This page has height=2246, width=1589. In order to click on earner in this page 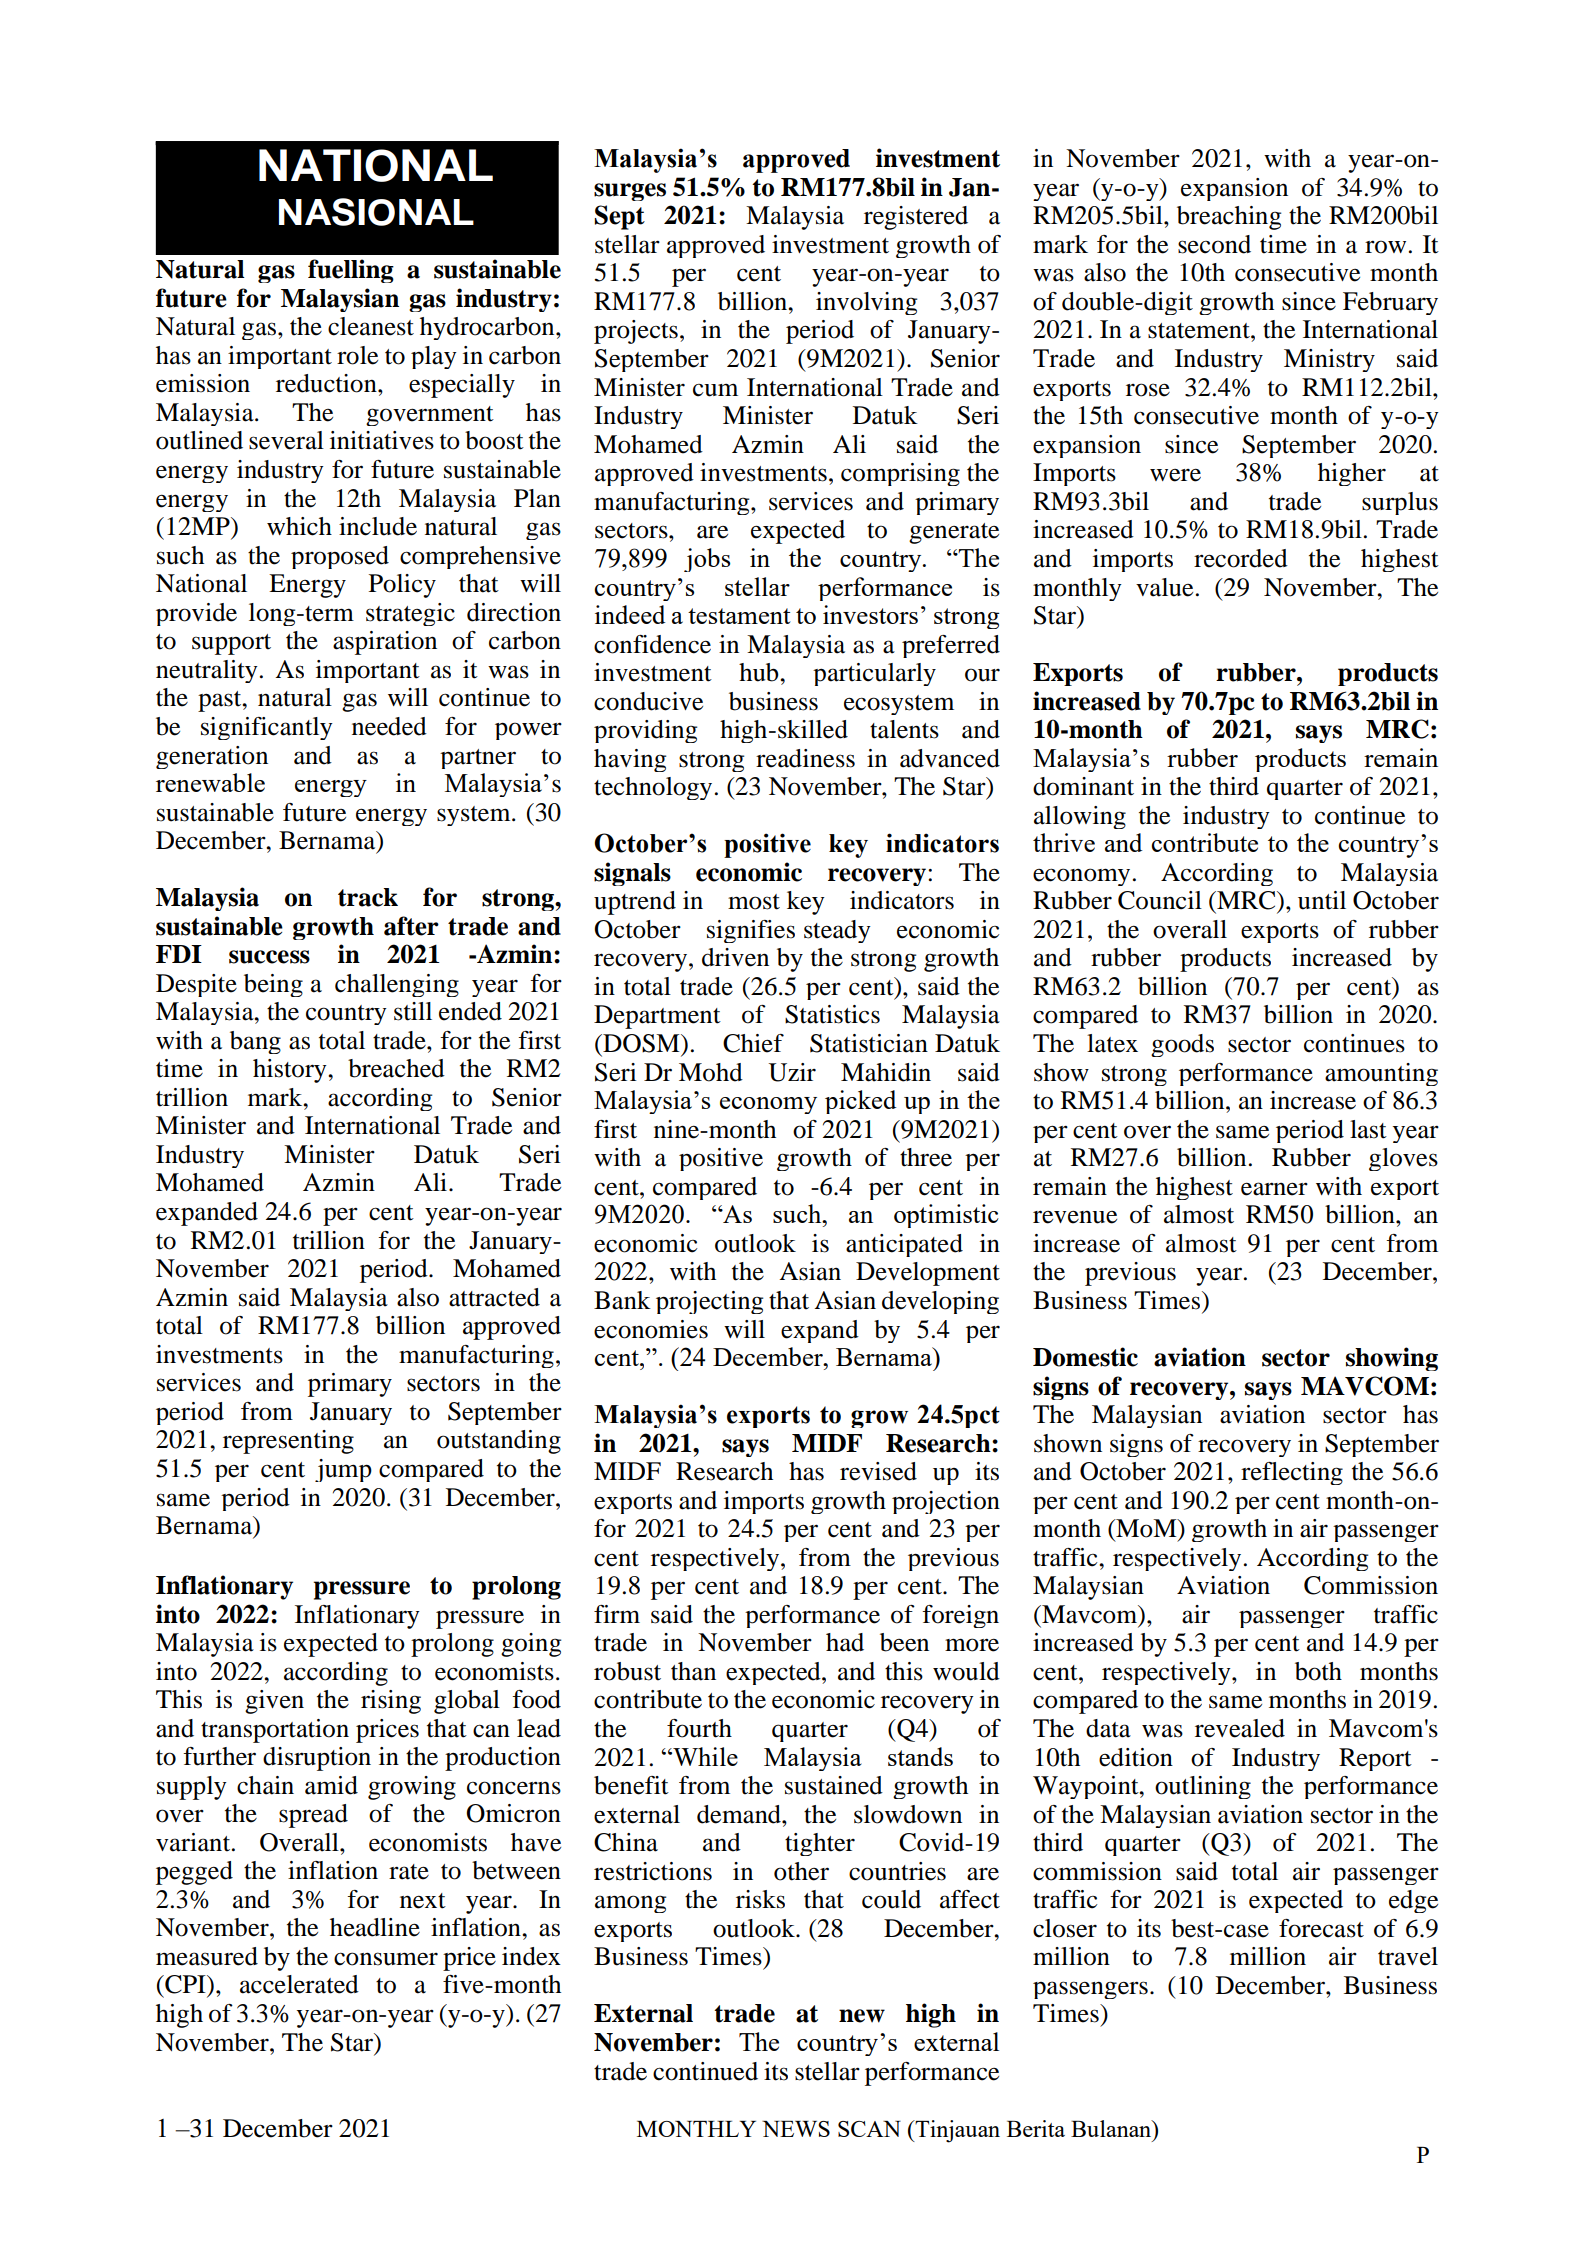, I will do `click(1274, 1189)`.
